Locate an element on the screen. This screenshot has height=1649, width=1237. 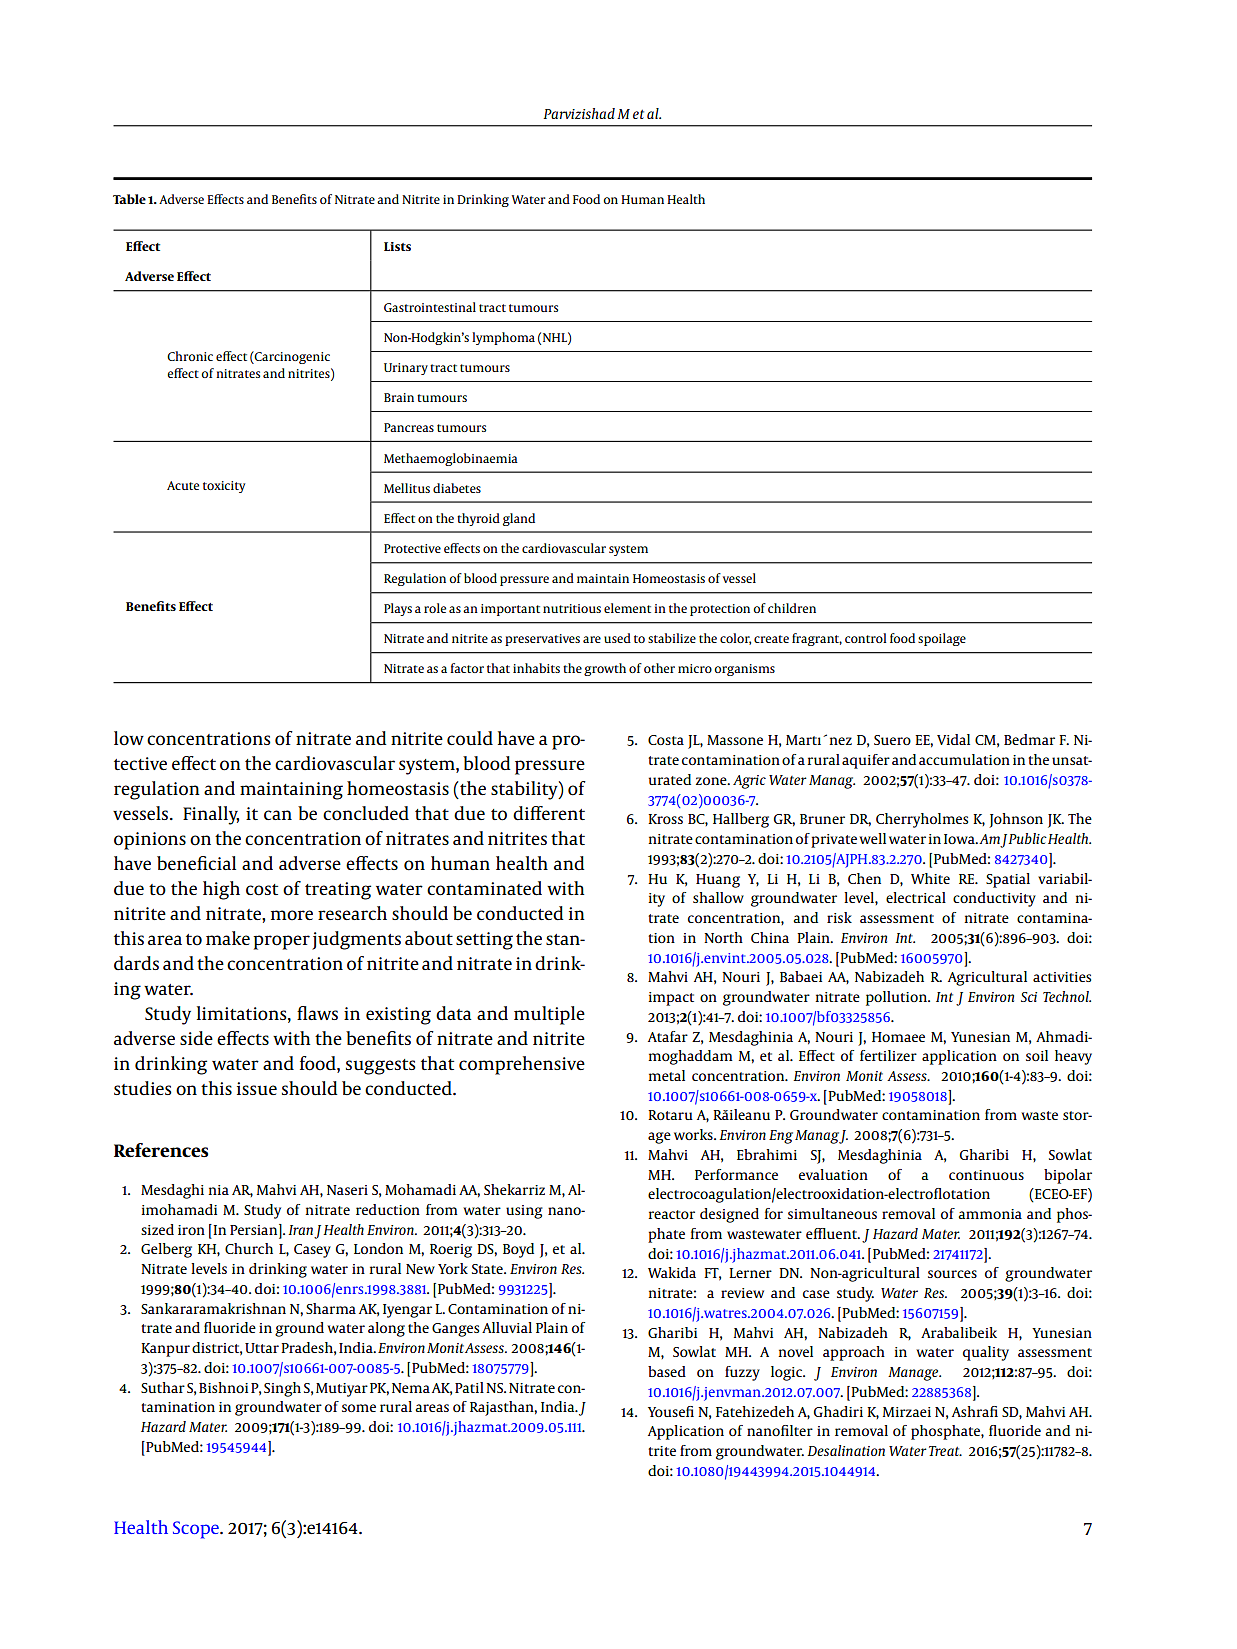
based is located at coordinates (667, 1371).
